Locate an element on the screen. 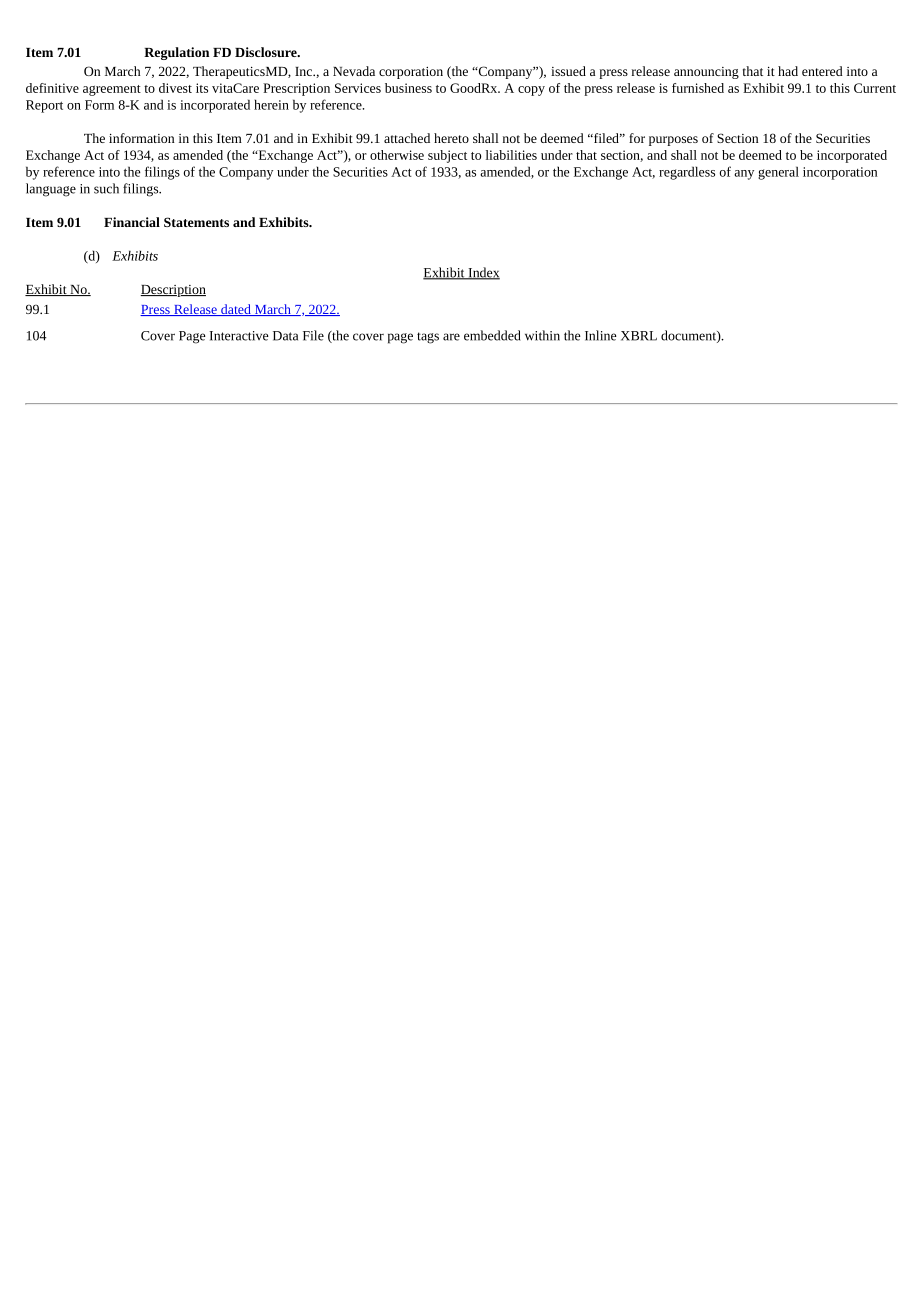 This screenshot has height=1308, width=924. general is located at coordinates (778, 173).
